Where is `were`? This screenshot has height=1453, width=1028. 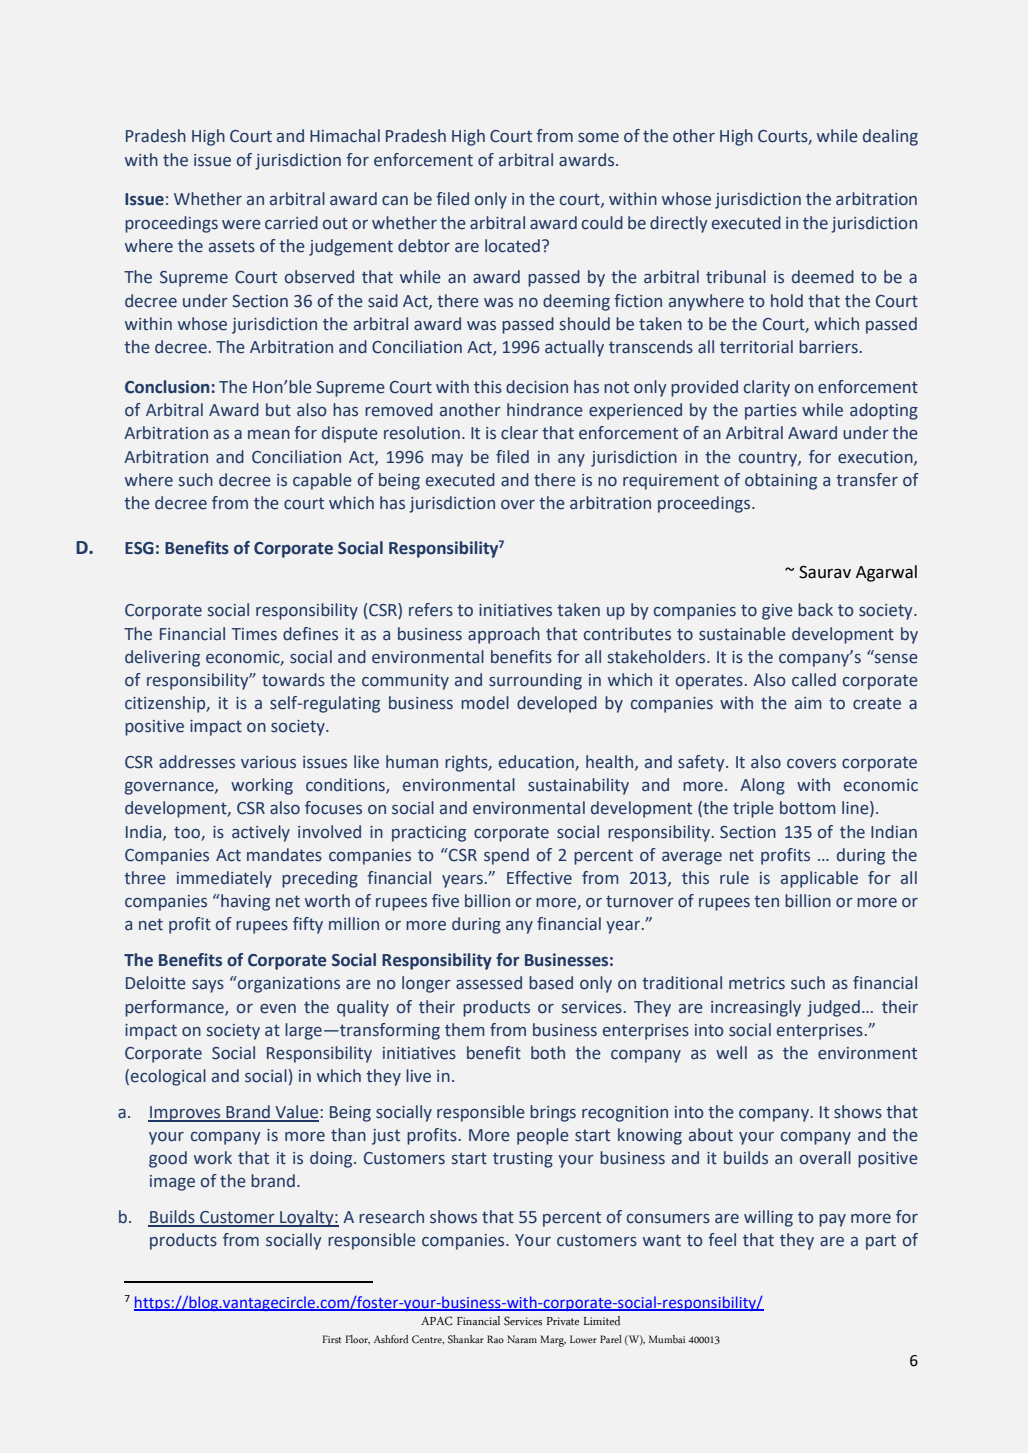 were is located at coordinates (241, 225).
